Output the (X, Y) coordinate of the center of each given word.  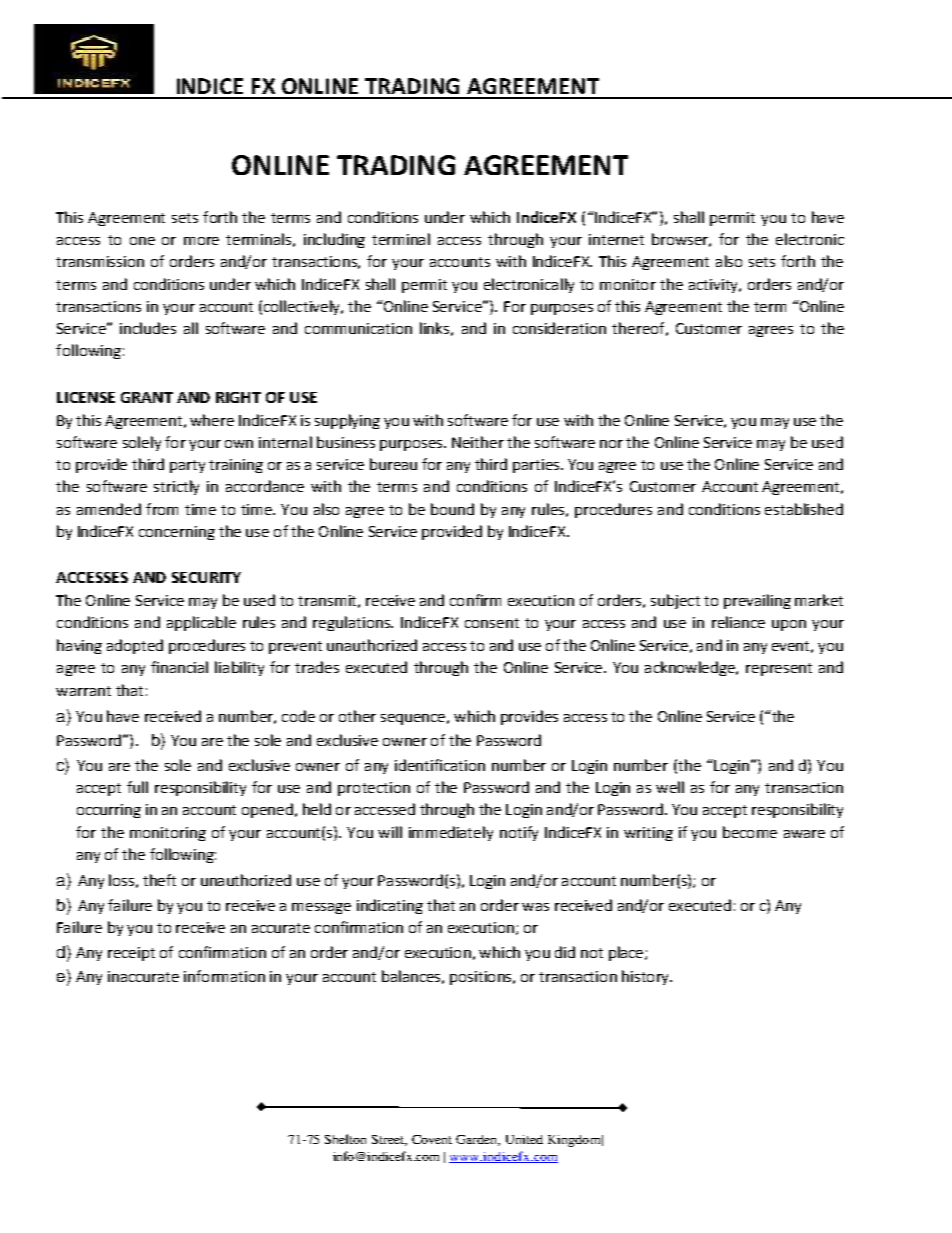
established (804, 509)
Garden (478, 1140)
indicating (390, 906)
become (750, 832)
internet (616, 239)
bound (452, 509)
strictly (176, 487)
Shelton (345, 1139)
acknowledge (691, 668)
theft (159, 880)
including (334, 240)
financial (179, 667)
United (524, 1139)
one (142, 241)
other (357, 716)
